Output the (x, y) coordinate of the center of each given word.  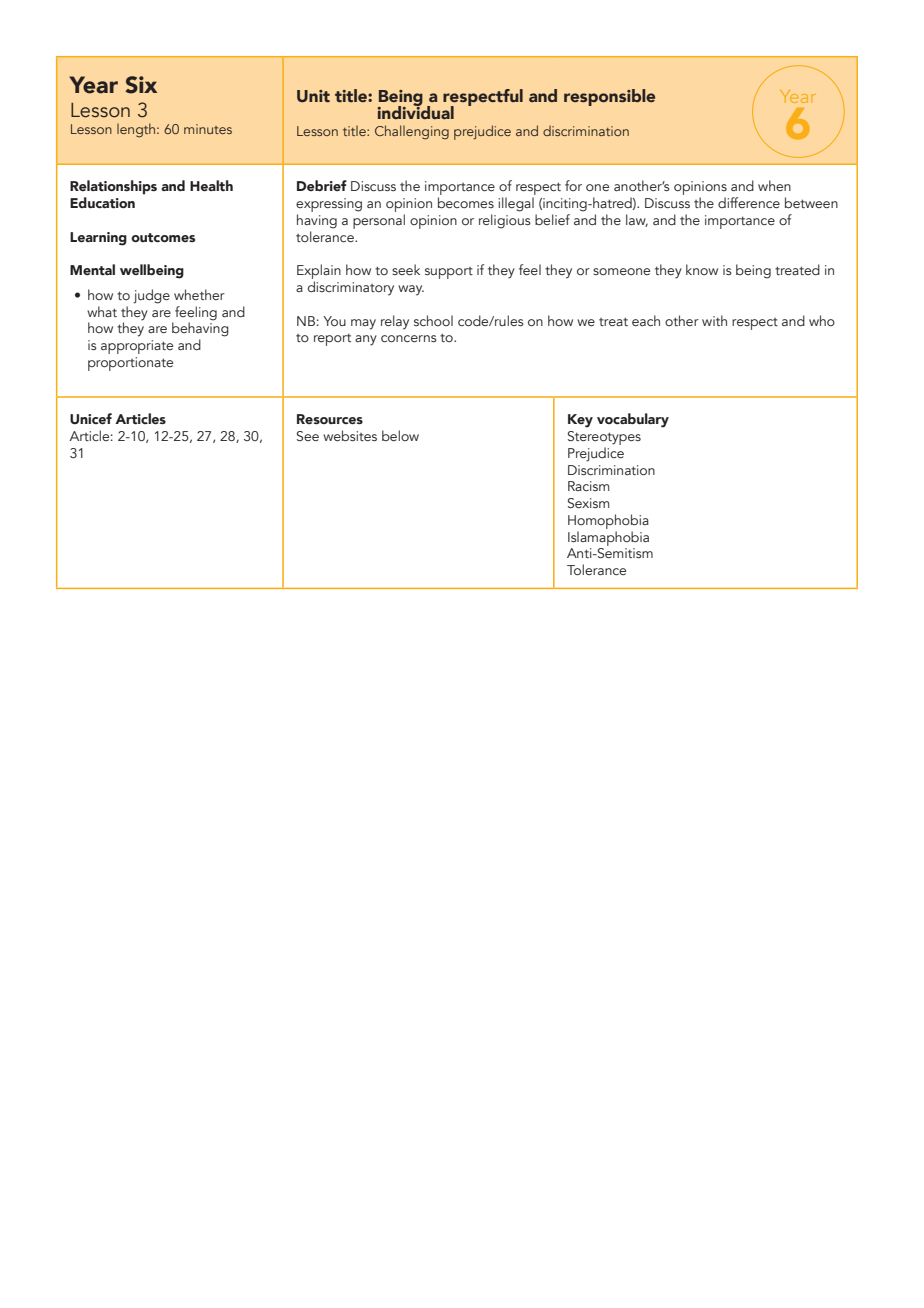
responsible (609, 97)
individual (415, 111)
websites (350, 436)
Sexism (588, 503)
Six (141, 85)
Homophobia (608, 521)
